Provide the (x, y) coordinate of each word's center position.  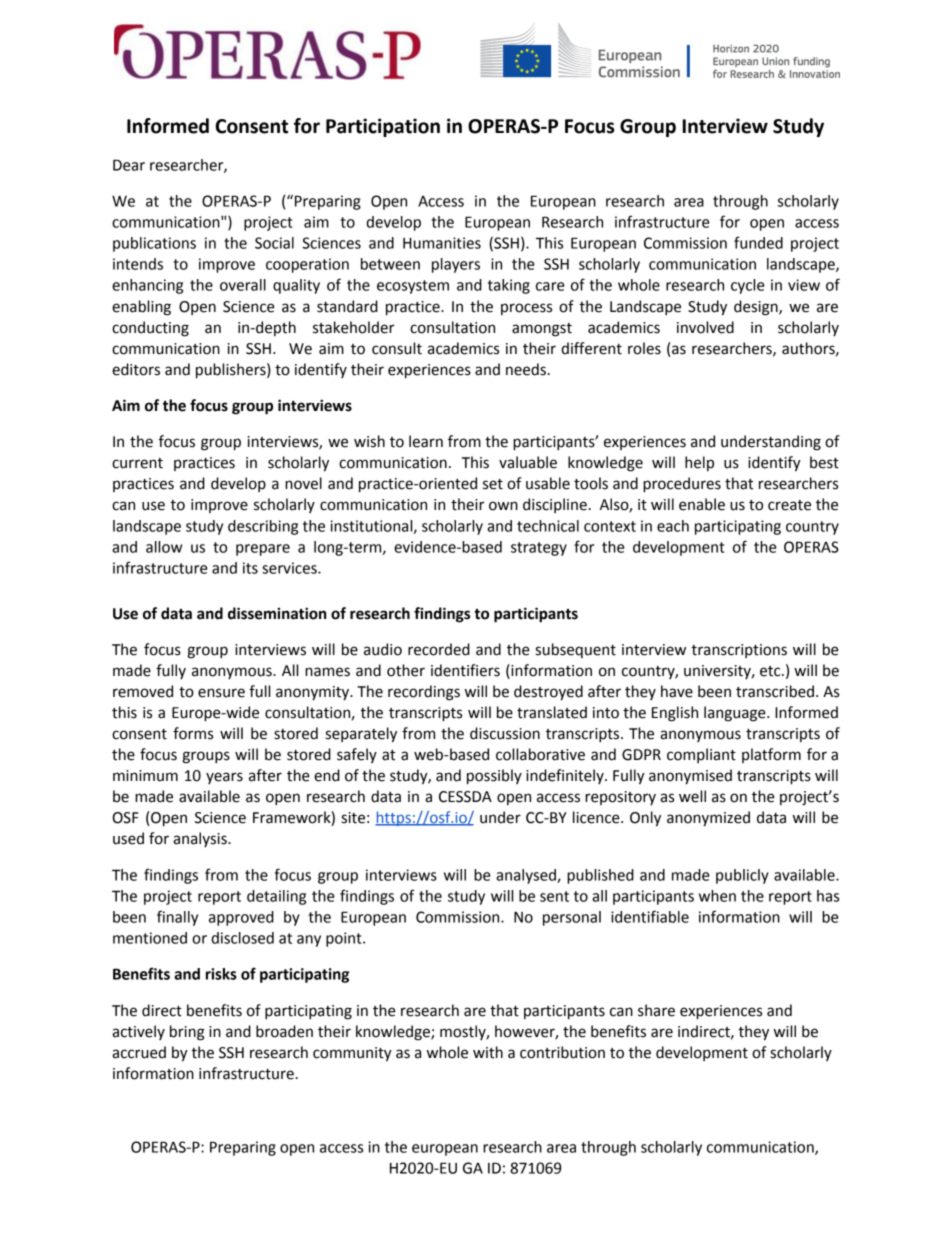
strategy (539, 549)
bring (187, 1033)
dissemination (277, 613)
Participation (383, 127)
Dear (129, 165)
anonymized (708, 819)
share (656, 1010)
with (488, 1052)
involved (705, 327)
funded (758, 242)
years (224, 778)
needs (526, 369)
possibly (494, 777)
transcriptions (739, 651)
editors (136, 369)
